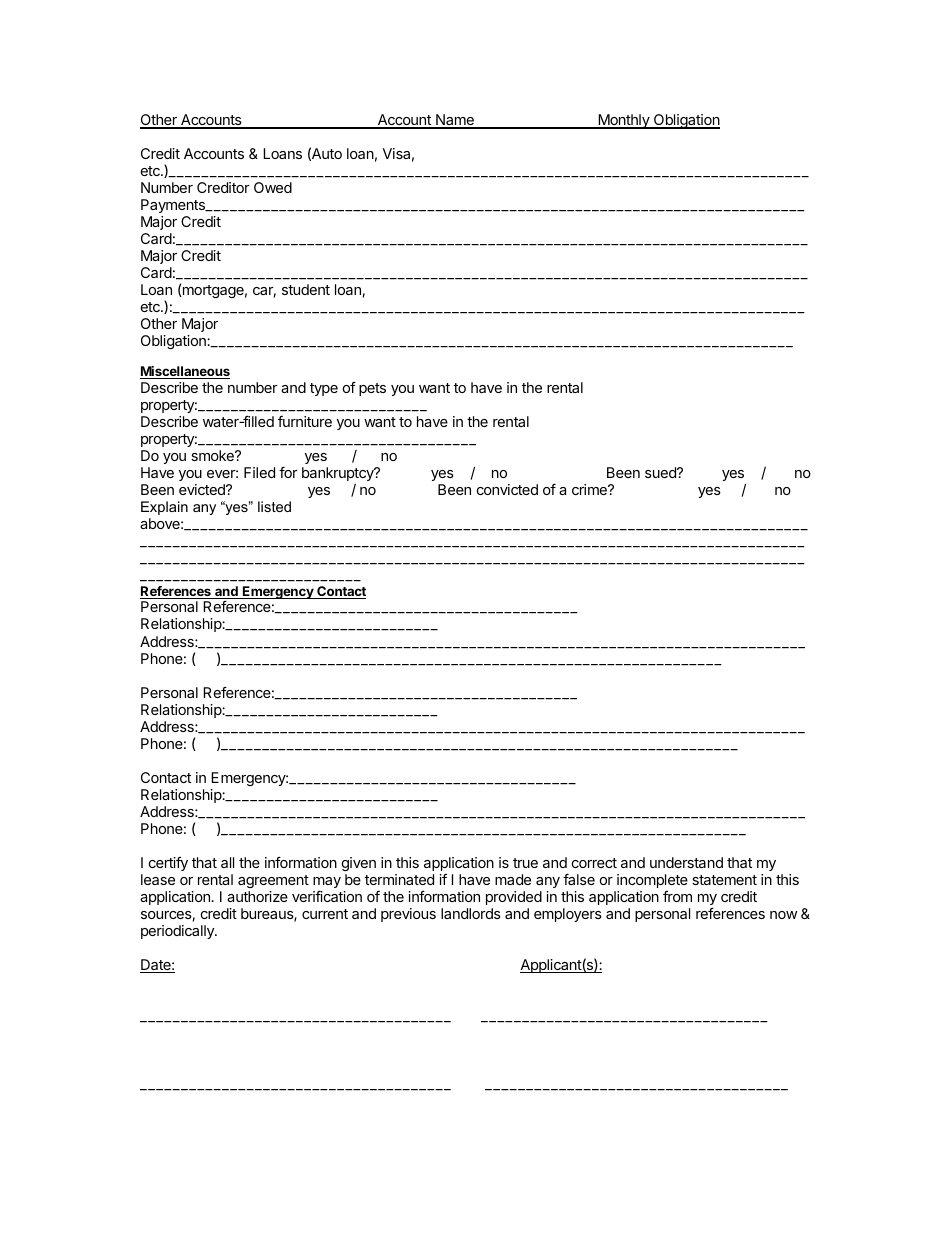 The height and width of the screenshot is (1233, 952). What do you see at coordinates (185, 372) in the screenshot?
I see `Miscellaneous` at bounding box center [185, 372].
